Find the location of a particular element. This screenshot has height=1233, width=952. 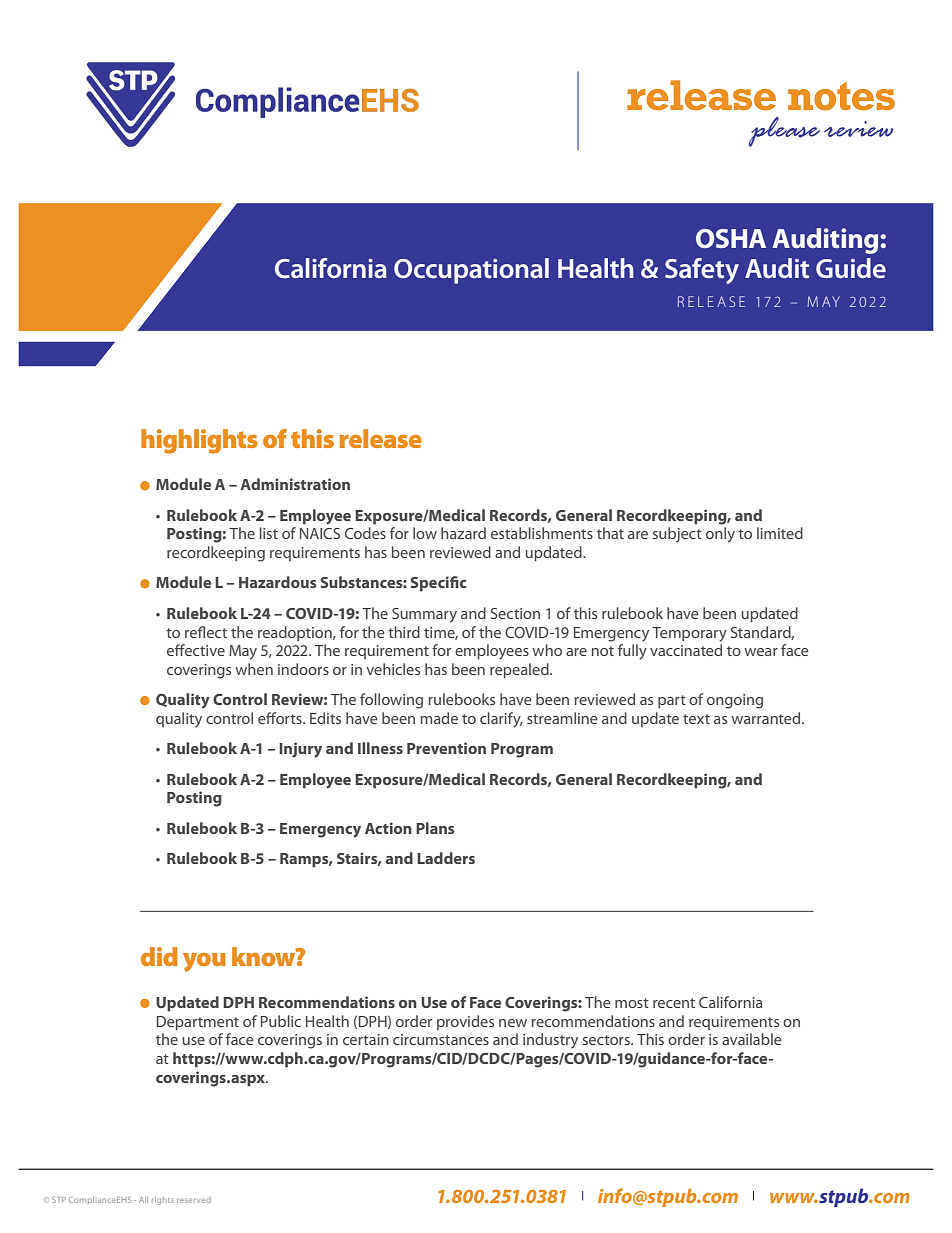

Injury is located at coordinates (300, 750).
